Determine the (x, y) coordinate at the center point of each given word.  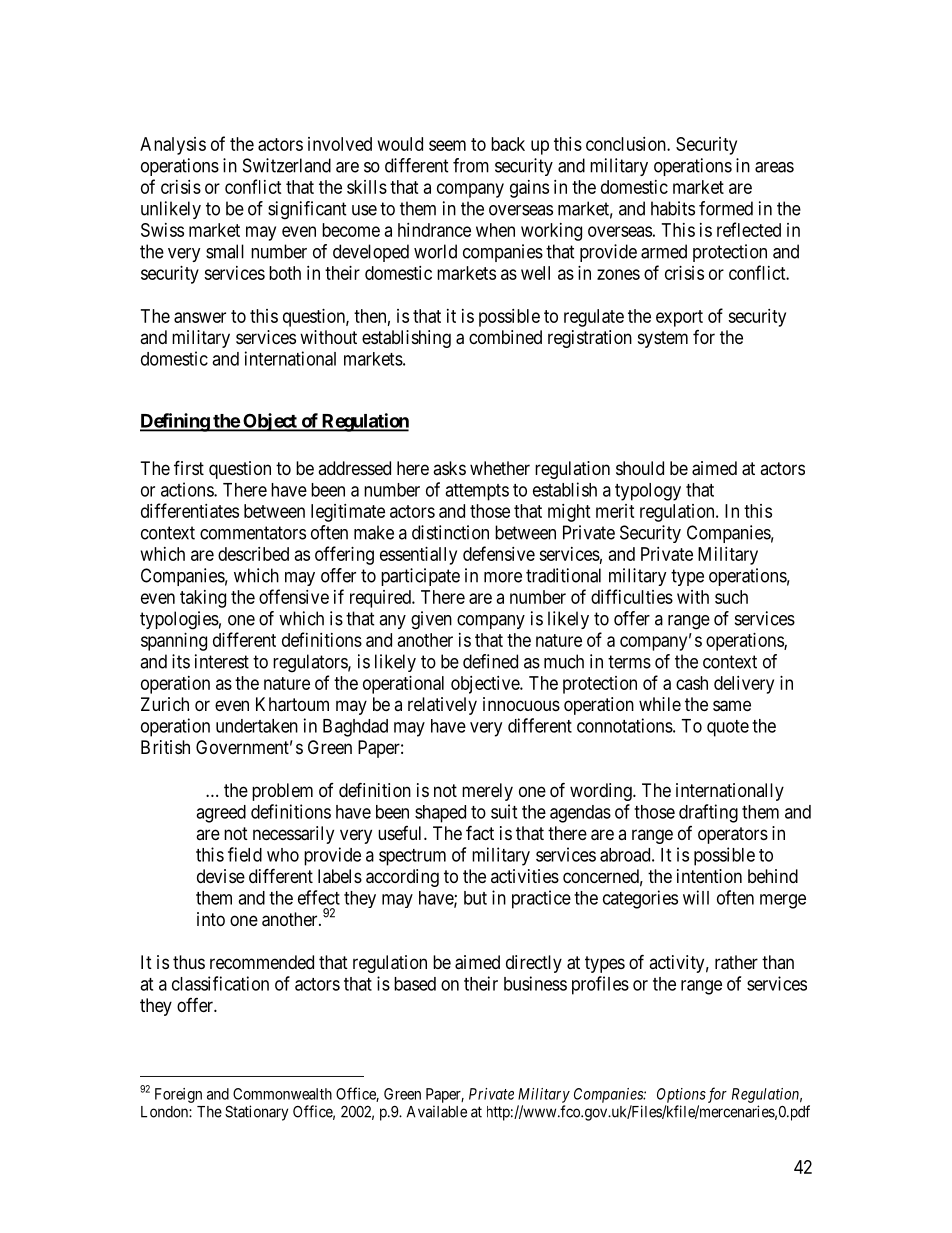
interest (222, 661)
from (471, 165)
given (431, 620)
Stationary (256, 1113)
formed (726, 208)
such (731, 597)
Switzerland (287, 165)
